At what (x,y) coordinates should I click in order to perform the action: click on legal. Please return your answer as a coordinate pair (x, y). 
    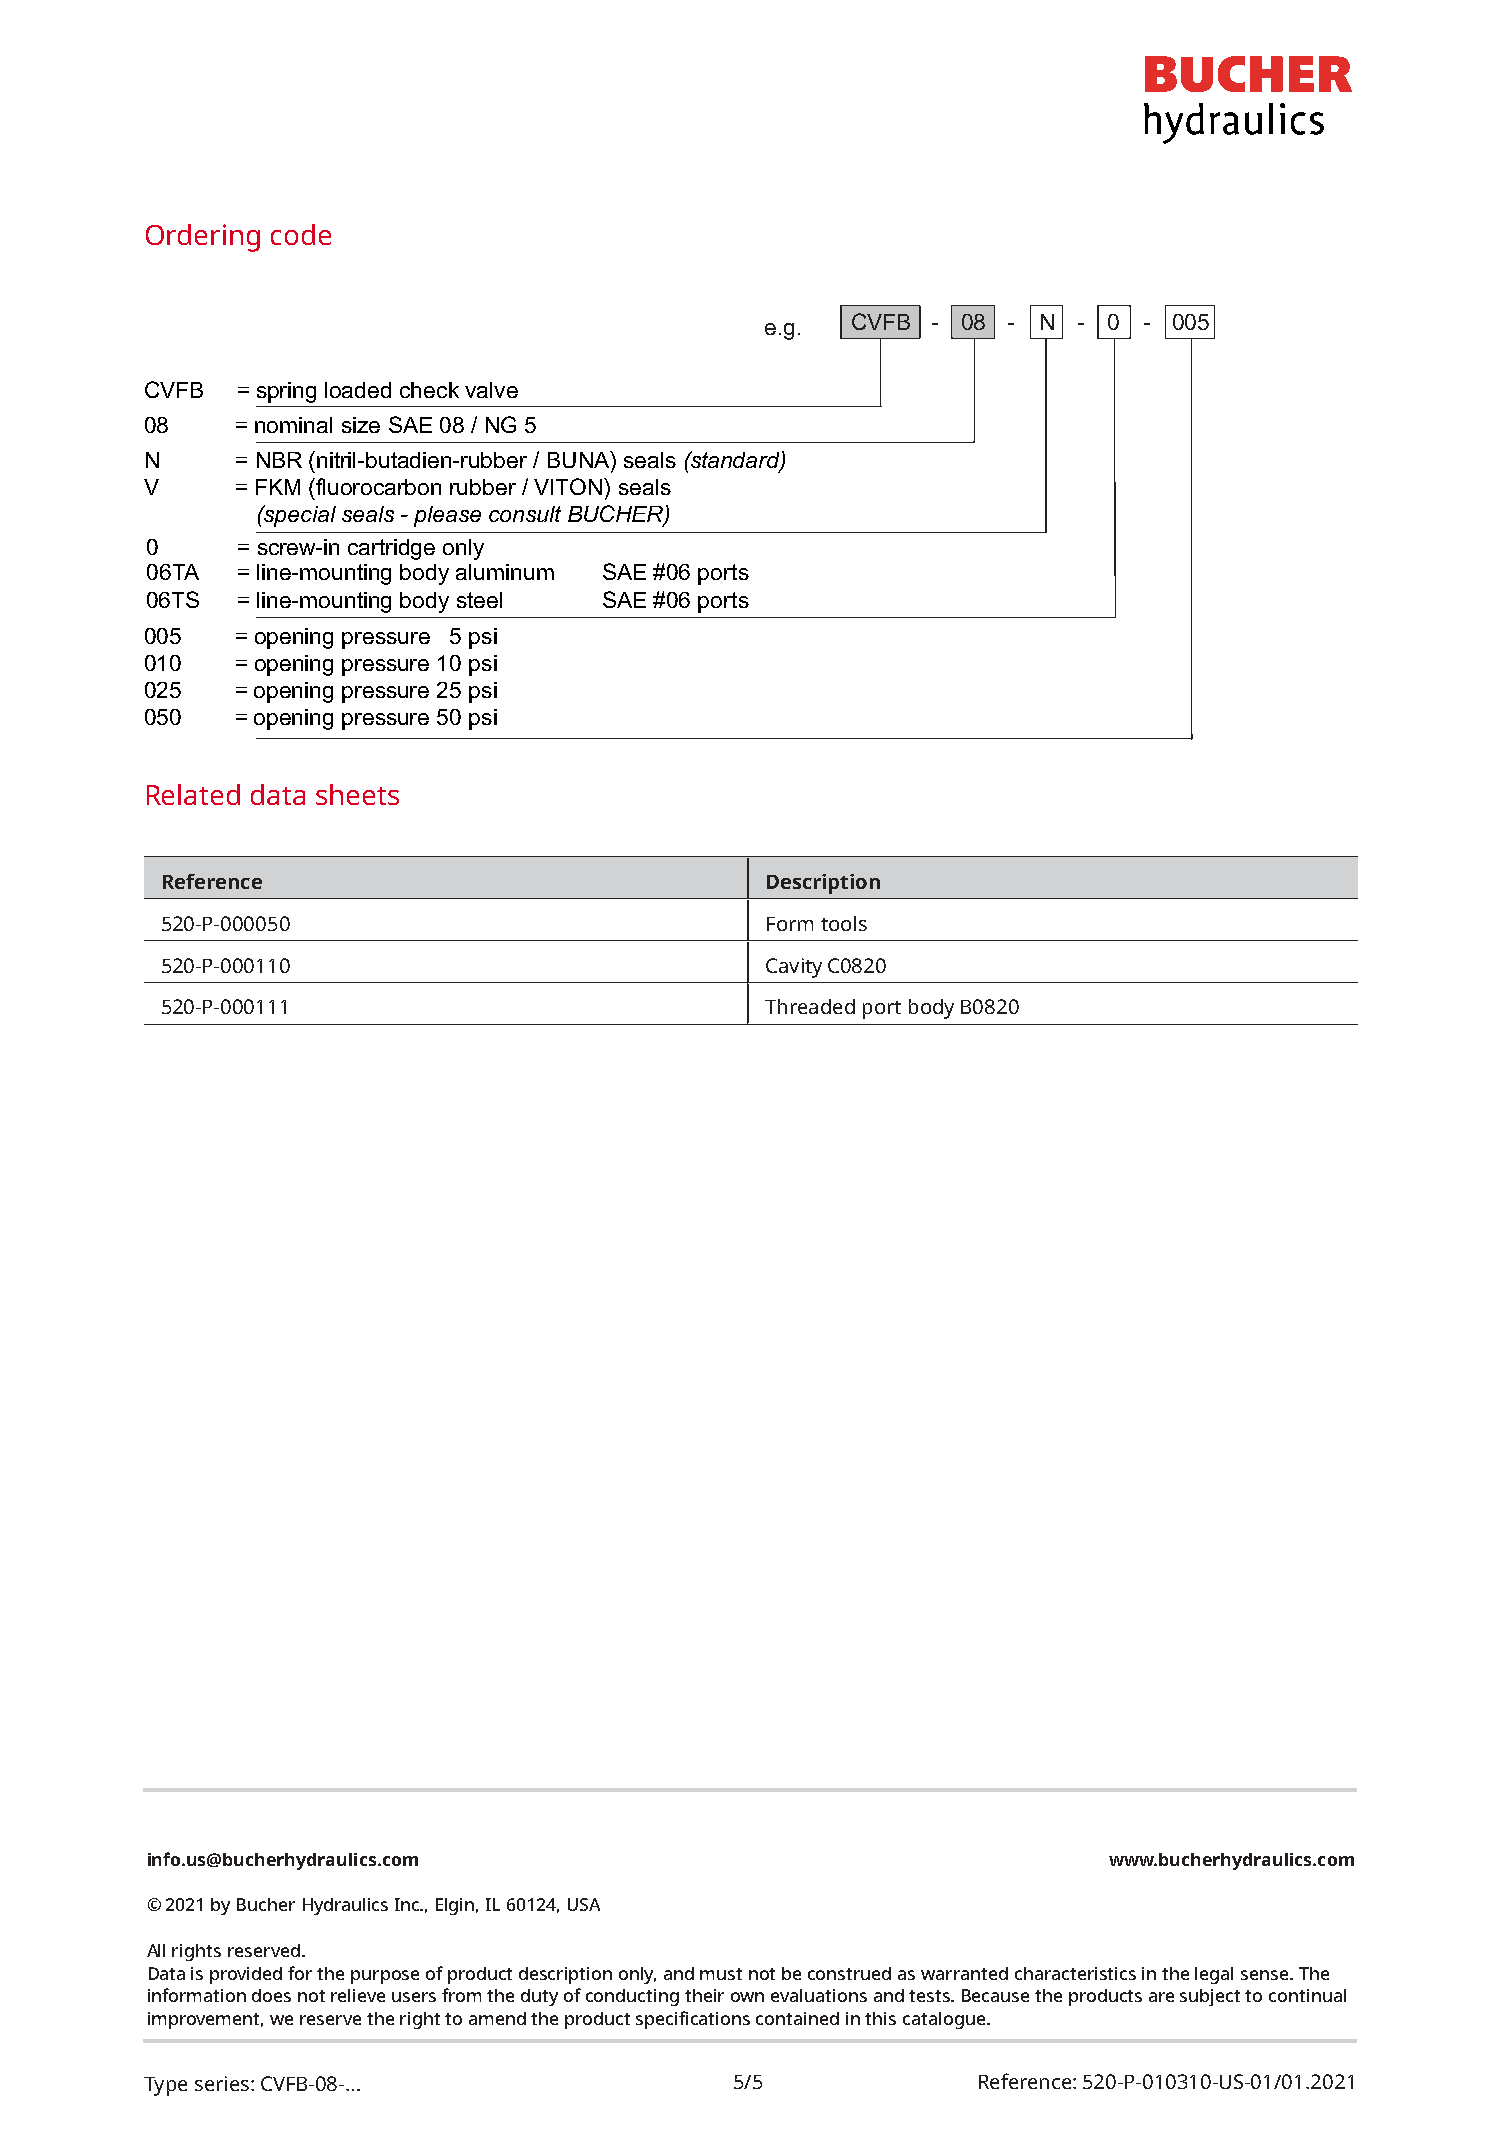
    Looking at the image, I should click on (1214, 1975).
